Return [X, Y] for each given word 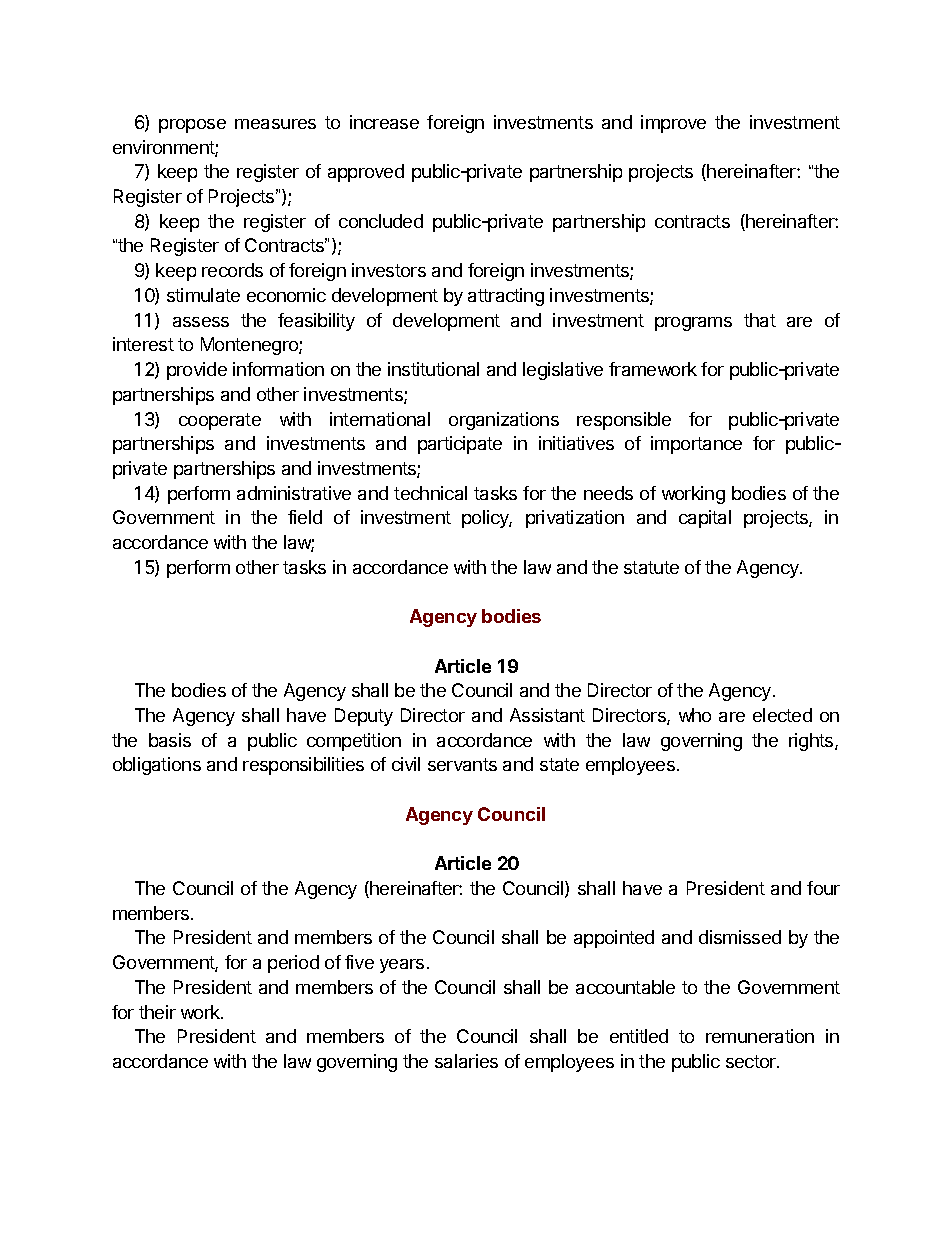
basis [170, 740]
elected [782, 715]
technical [430, 493]
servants [462, 764]
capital [705, 519]
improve [673, 124]
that [760, 320]
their [157, 1012]
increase [384, 122]
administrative [294, 493]
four [823, 888]
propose [192, 126]
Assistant [547, 715]
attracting [506, 297]
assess [201, 322]
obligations [157, 766]
